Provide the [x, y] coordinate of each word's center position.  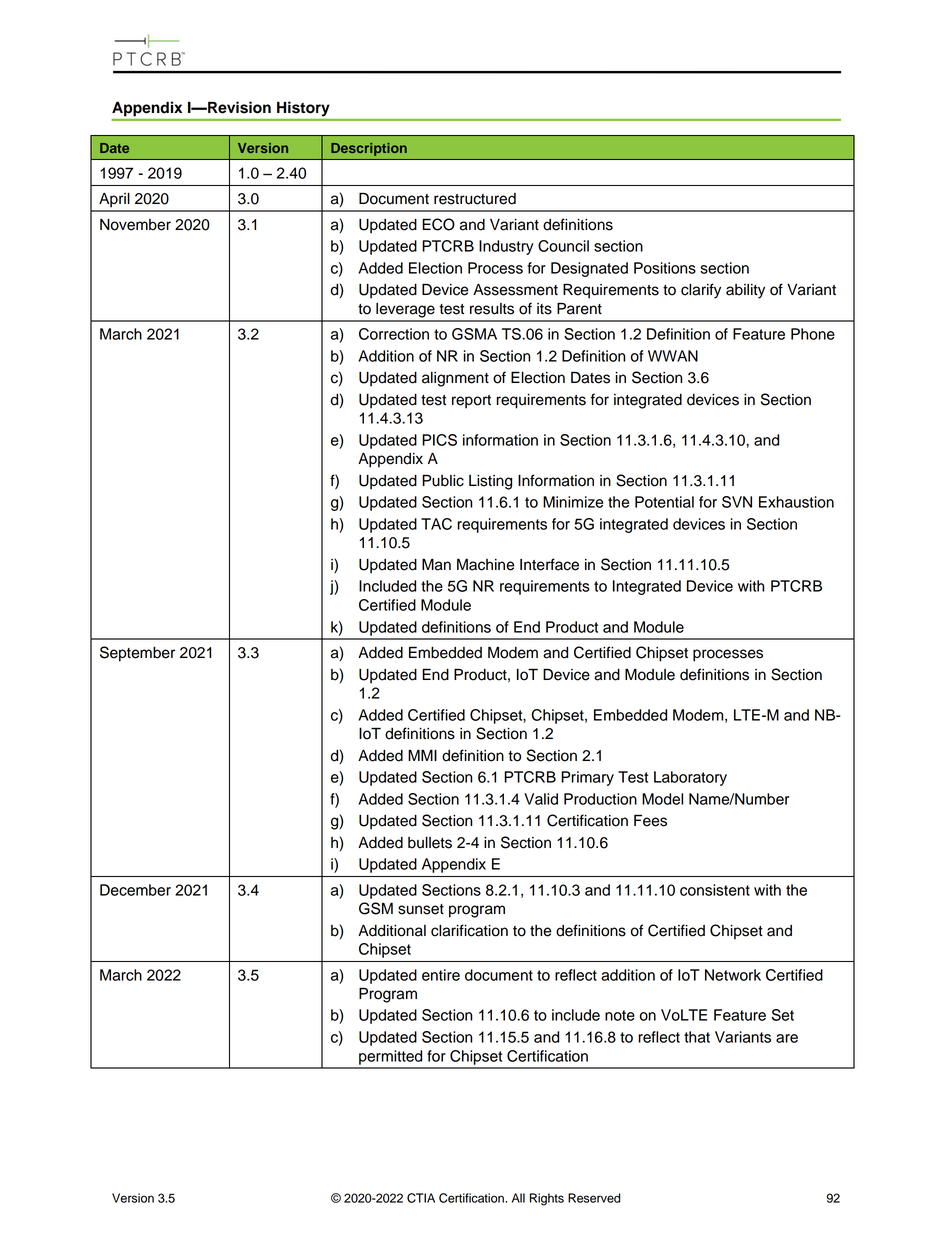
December [135, 890]
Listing [490, 482]
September [137, 654]
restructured [475, 199]
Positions [665, 268]
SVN [737, 502]
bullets [430, 843]
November [135, 225]
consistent [715, 890]
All [518, 1198]
